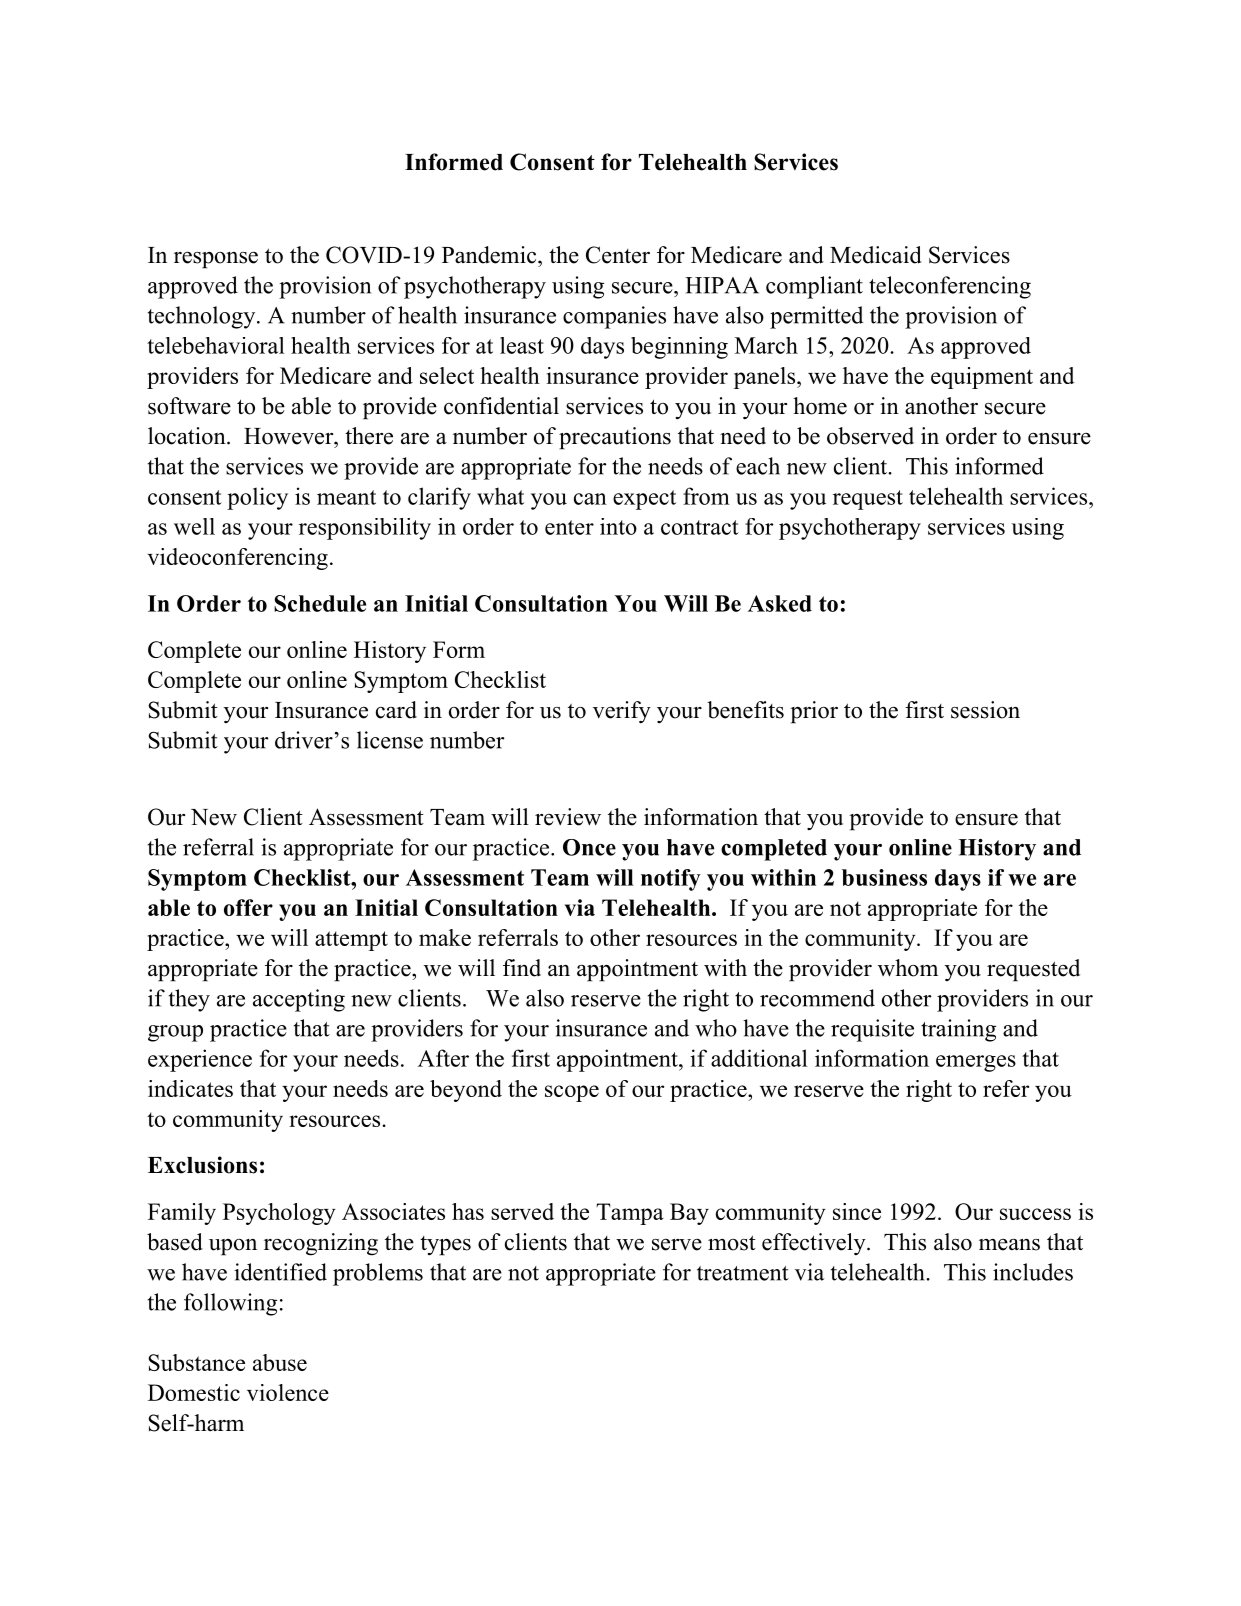 The width and height of the document is (1241, 1606). What do you see at coordinates (216, 260) in the document?
I see `response` at bounding box center [216, 260].
